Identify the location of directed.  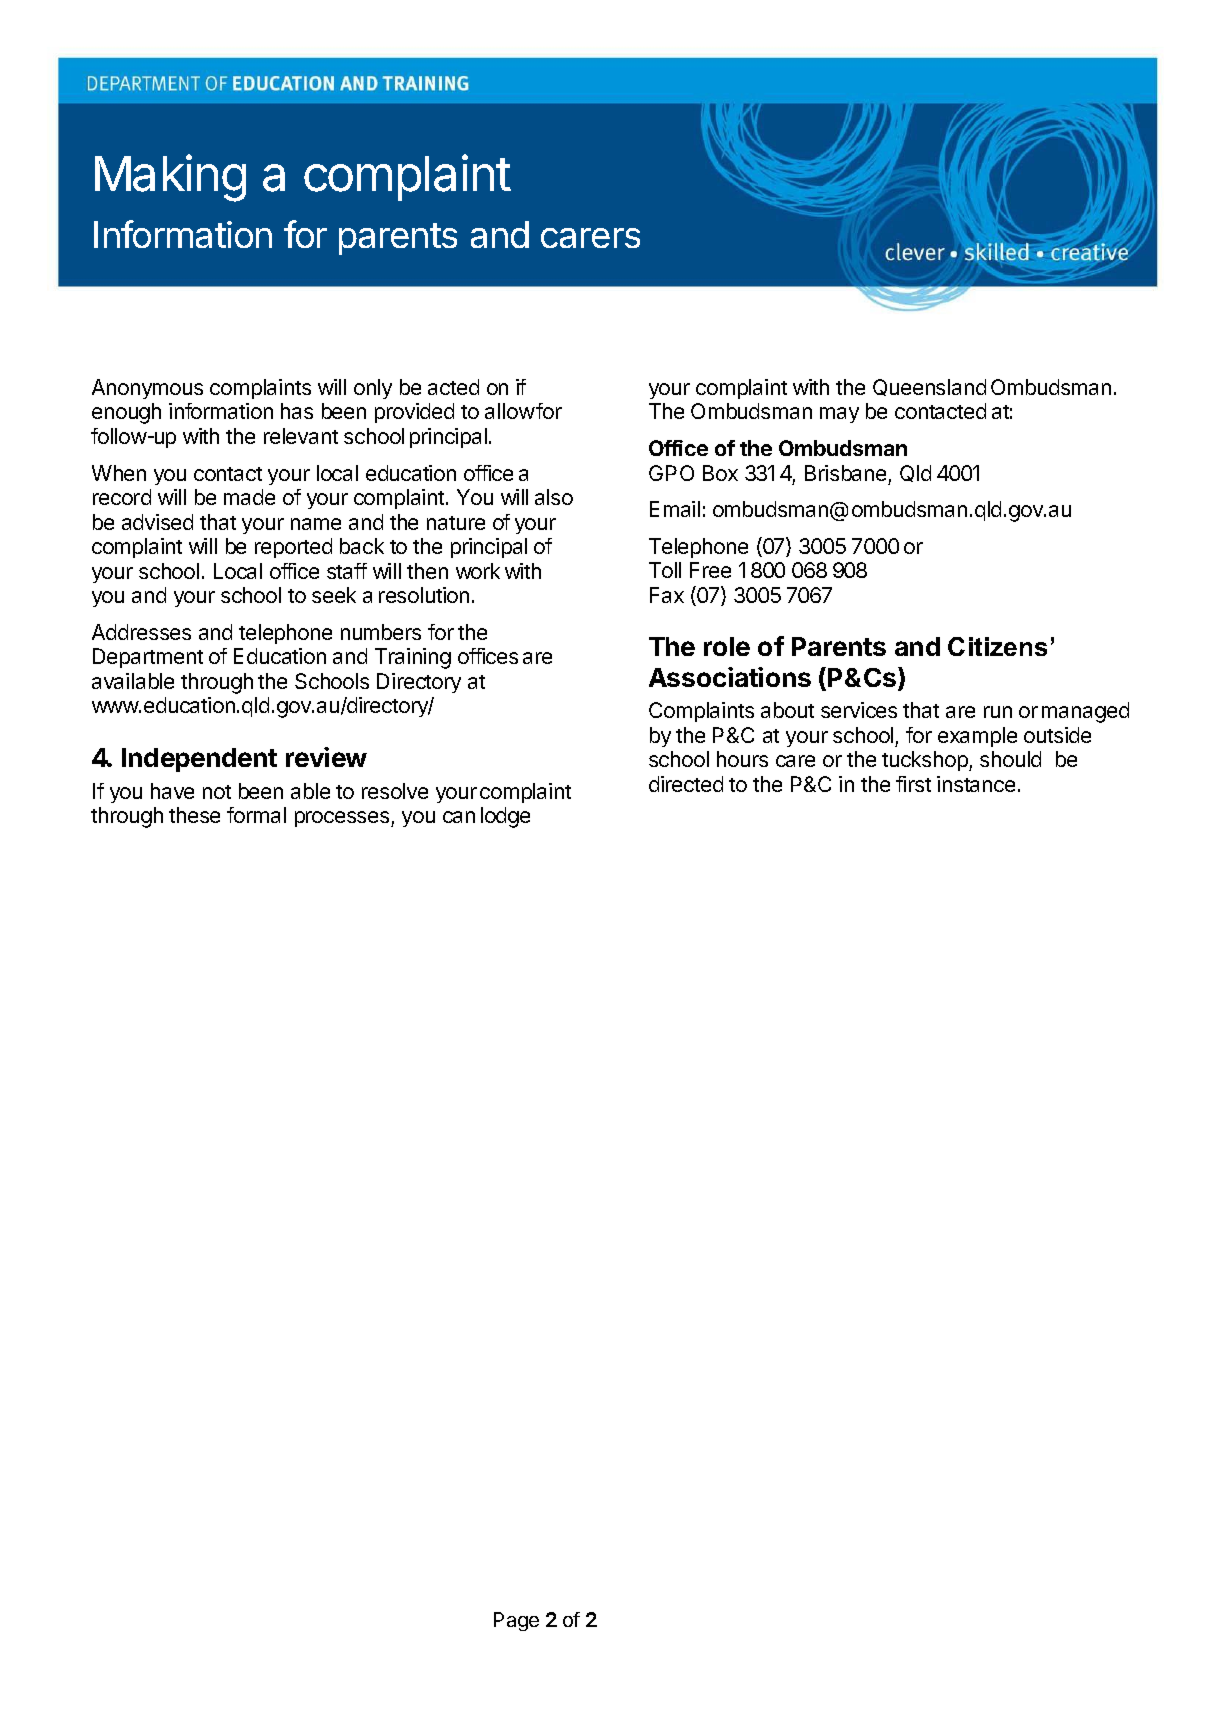
(686, 784).
